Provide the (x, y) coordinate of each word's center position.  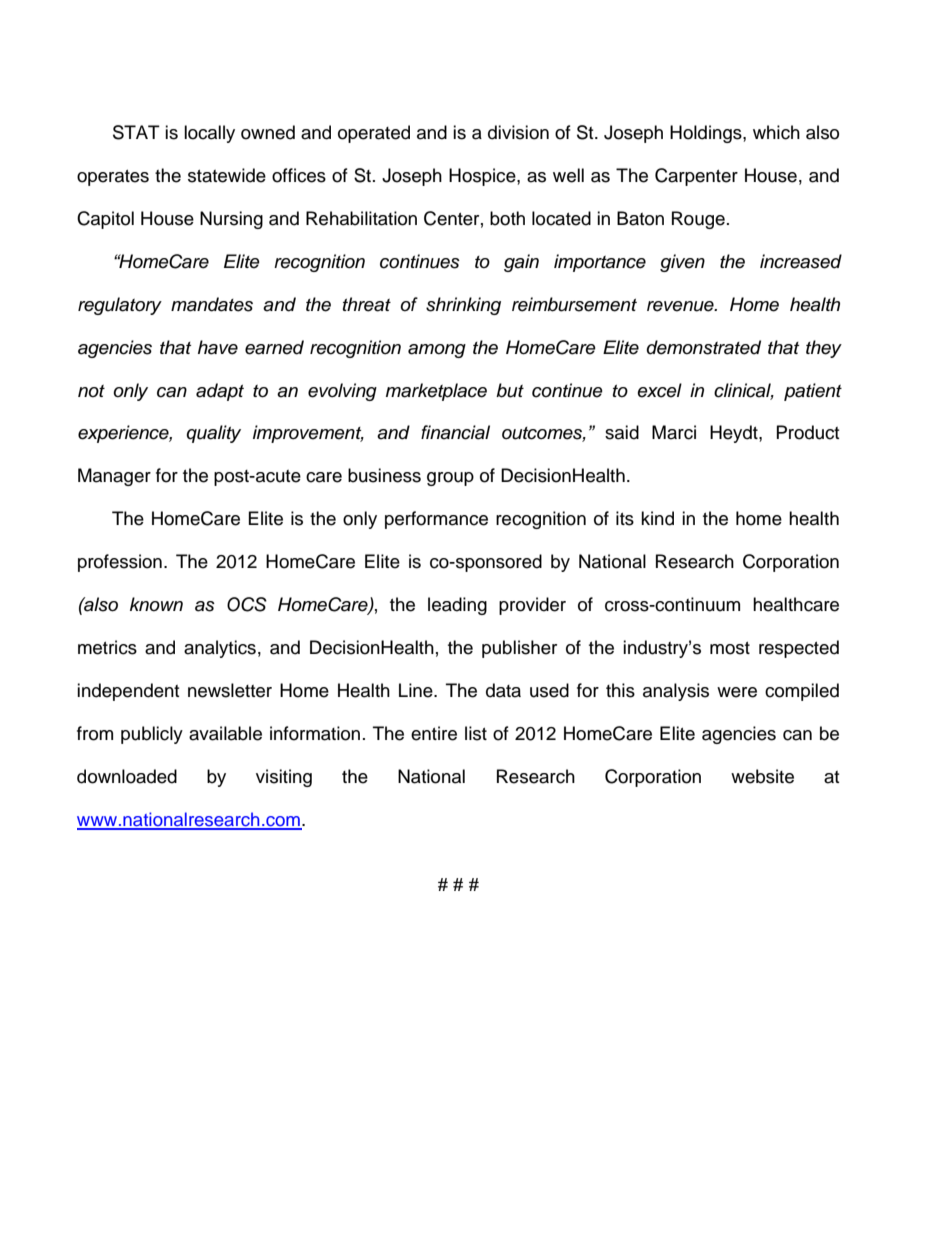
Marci (674, 432)
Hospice (483, 177)
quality (213, 434)
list (476, 733)
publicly (152, 735)
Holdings (707, 134)
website (762, 776)
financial (455, 432)
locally (209, 134)
